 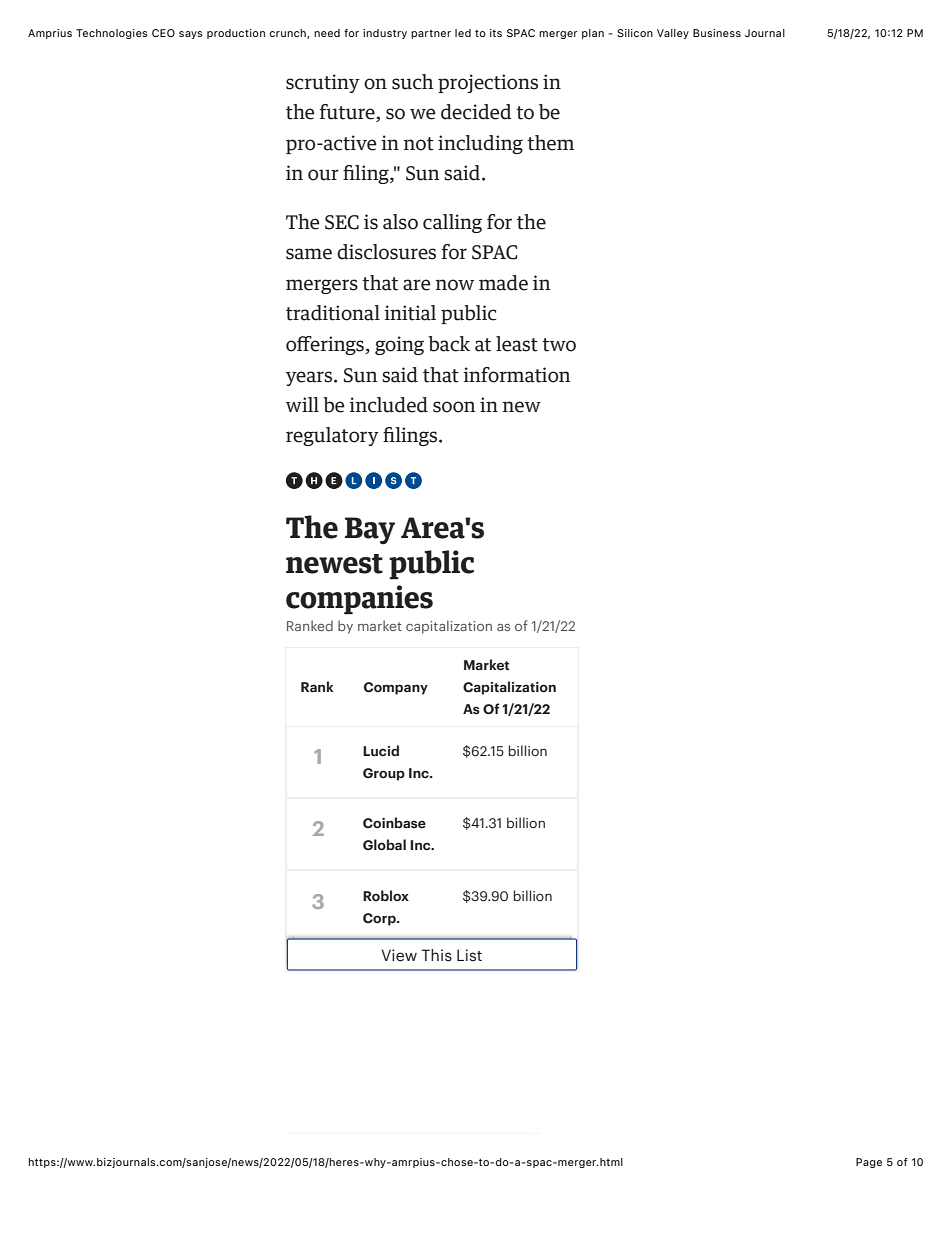 I want to click on Company, so click(x=396, y=688).
